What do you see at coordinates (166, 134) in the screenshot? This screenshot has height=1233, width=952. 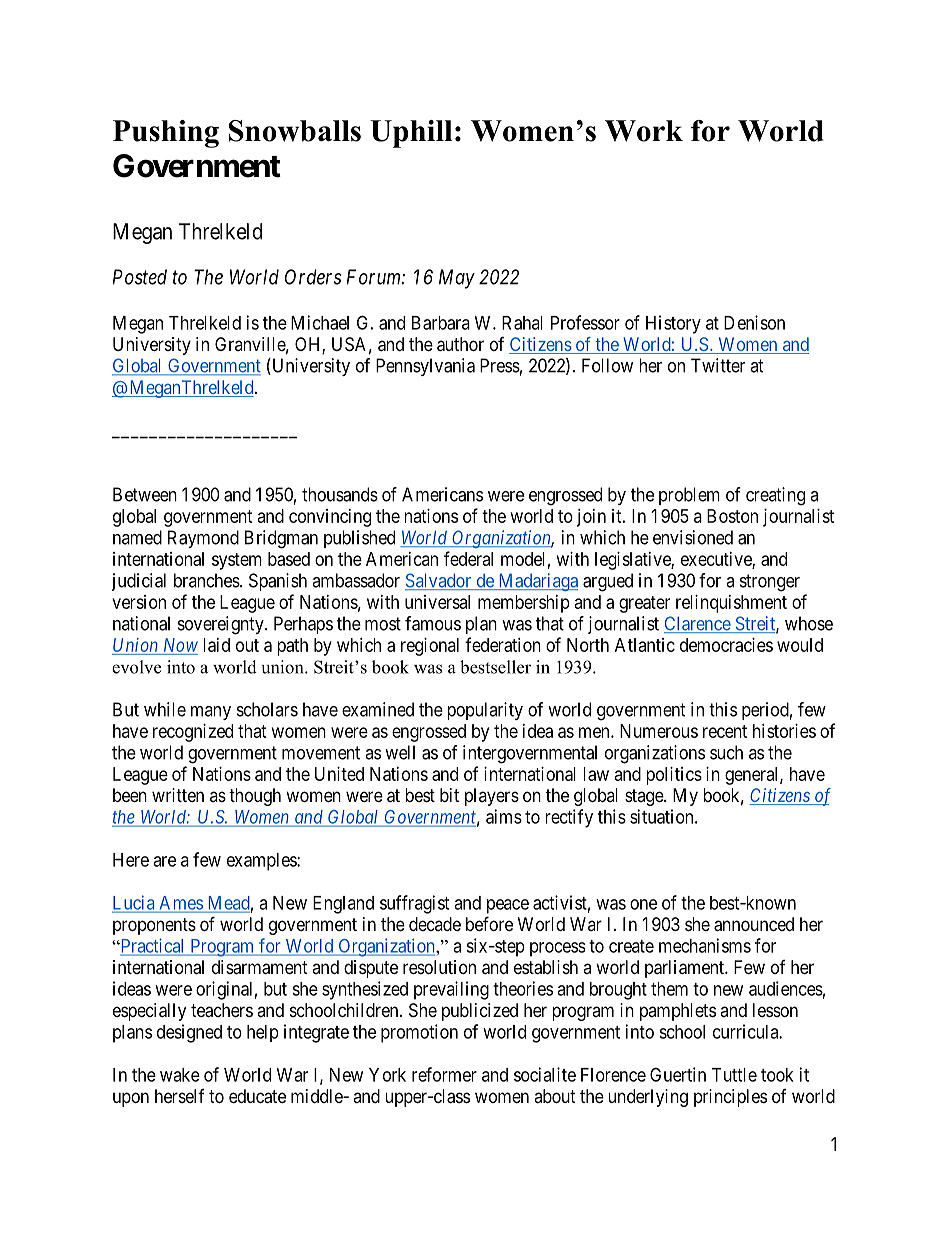 I see `Pushing` at bounding box center [166, 134].
